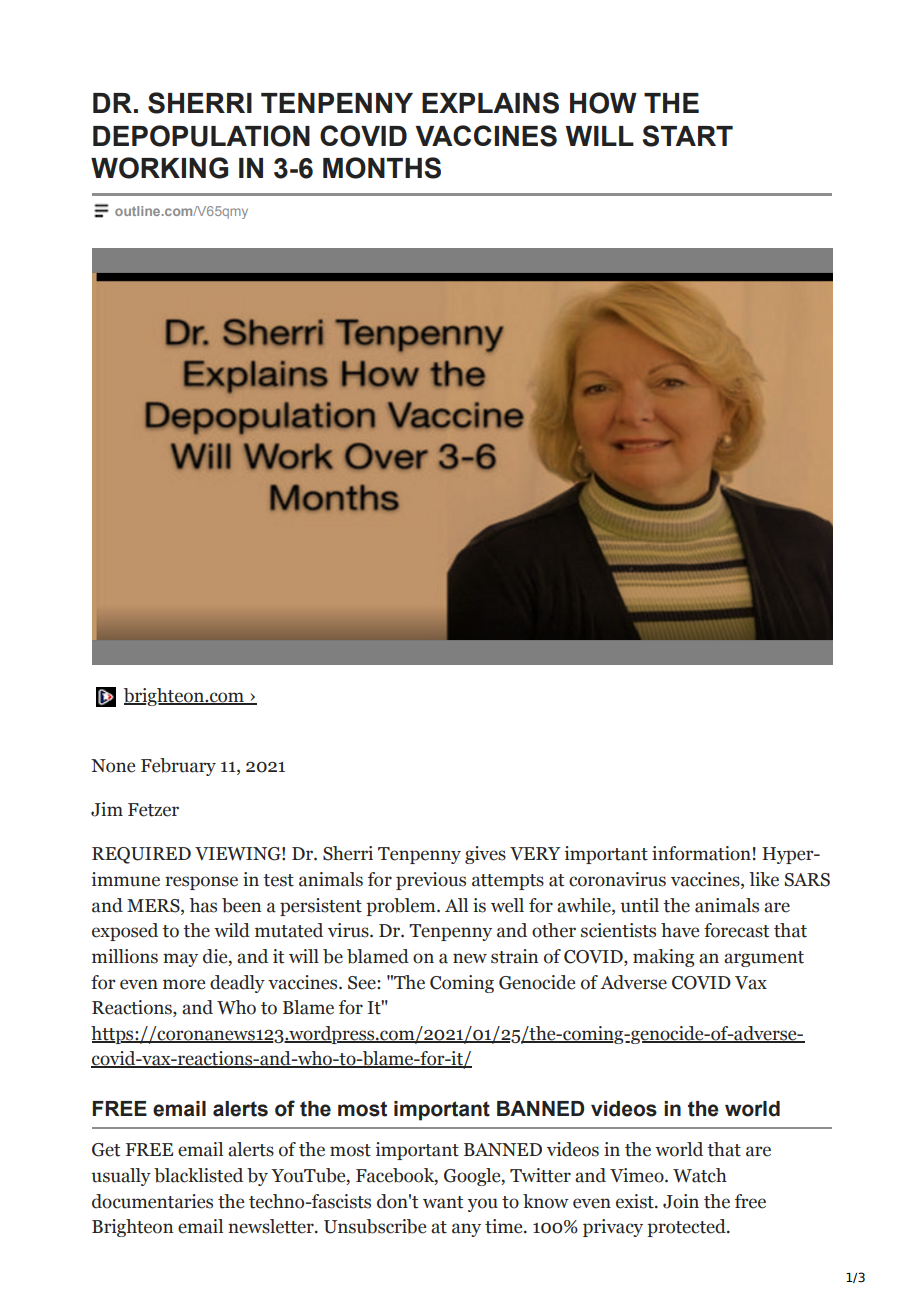 The image size is (924, 1308). What do you see at coordinates (736, 930) in the document?
I see `forecast` at bounding box center [736, 930].
